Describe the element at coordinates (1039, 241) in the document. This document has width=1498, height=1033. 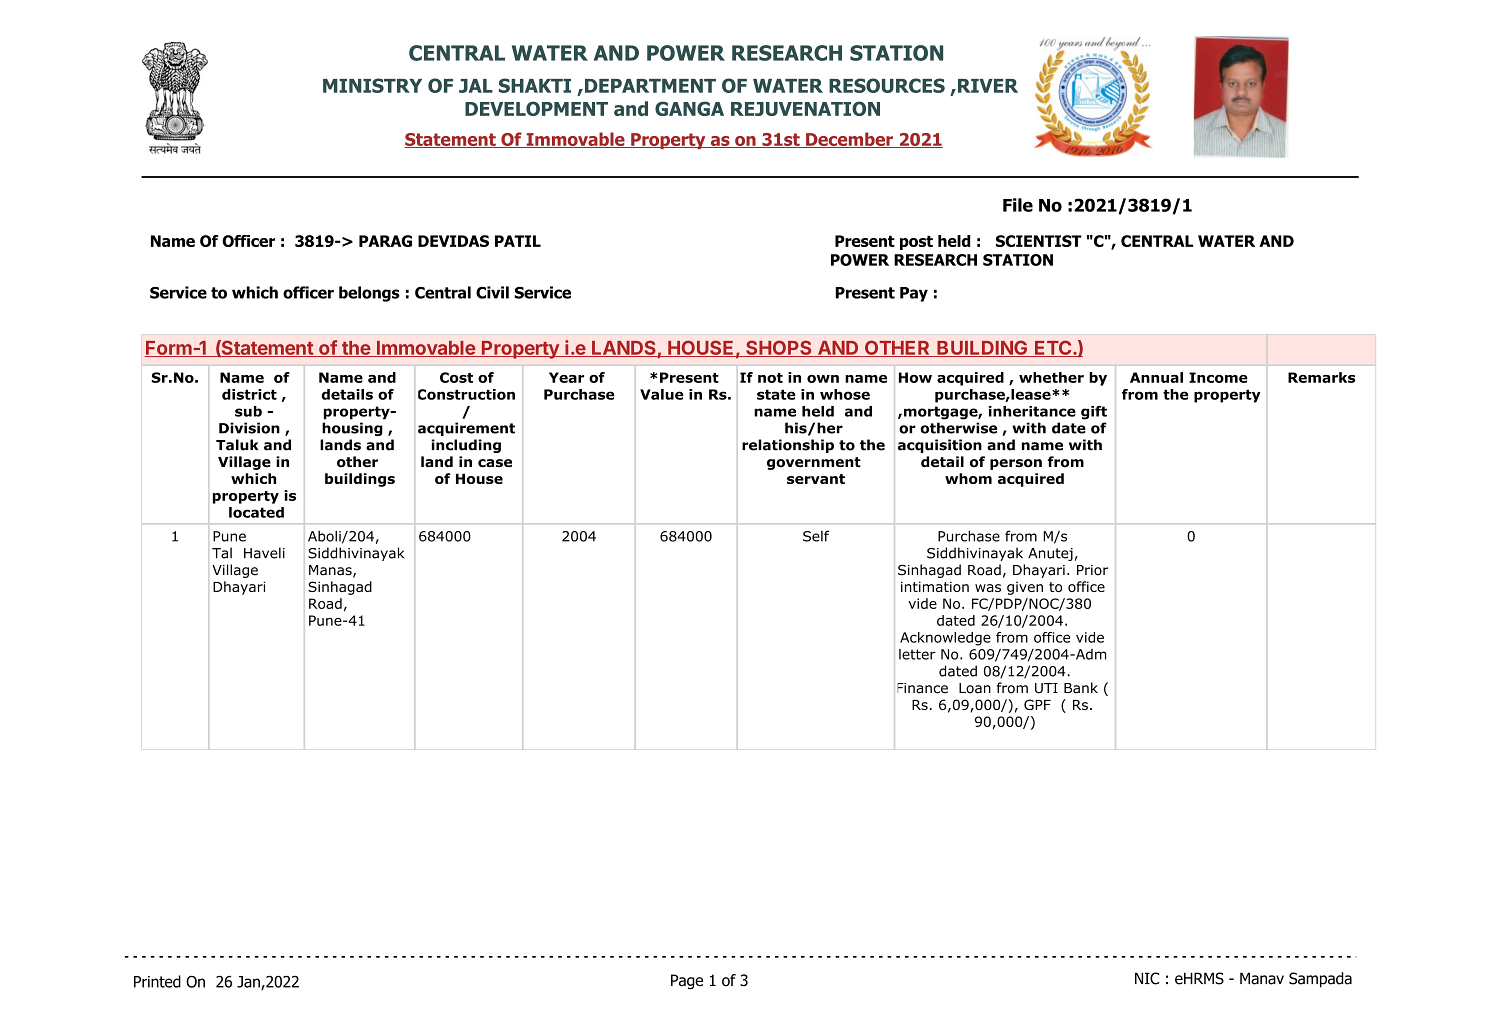
I see `SCIENTIST` at that location.
